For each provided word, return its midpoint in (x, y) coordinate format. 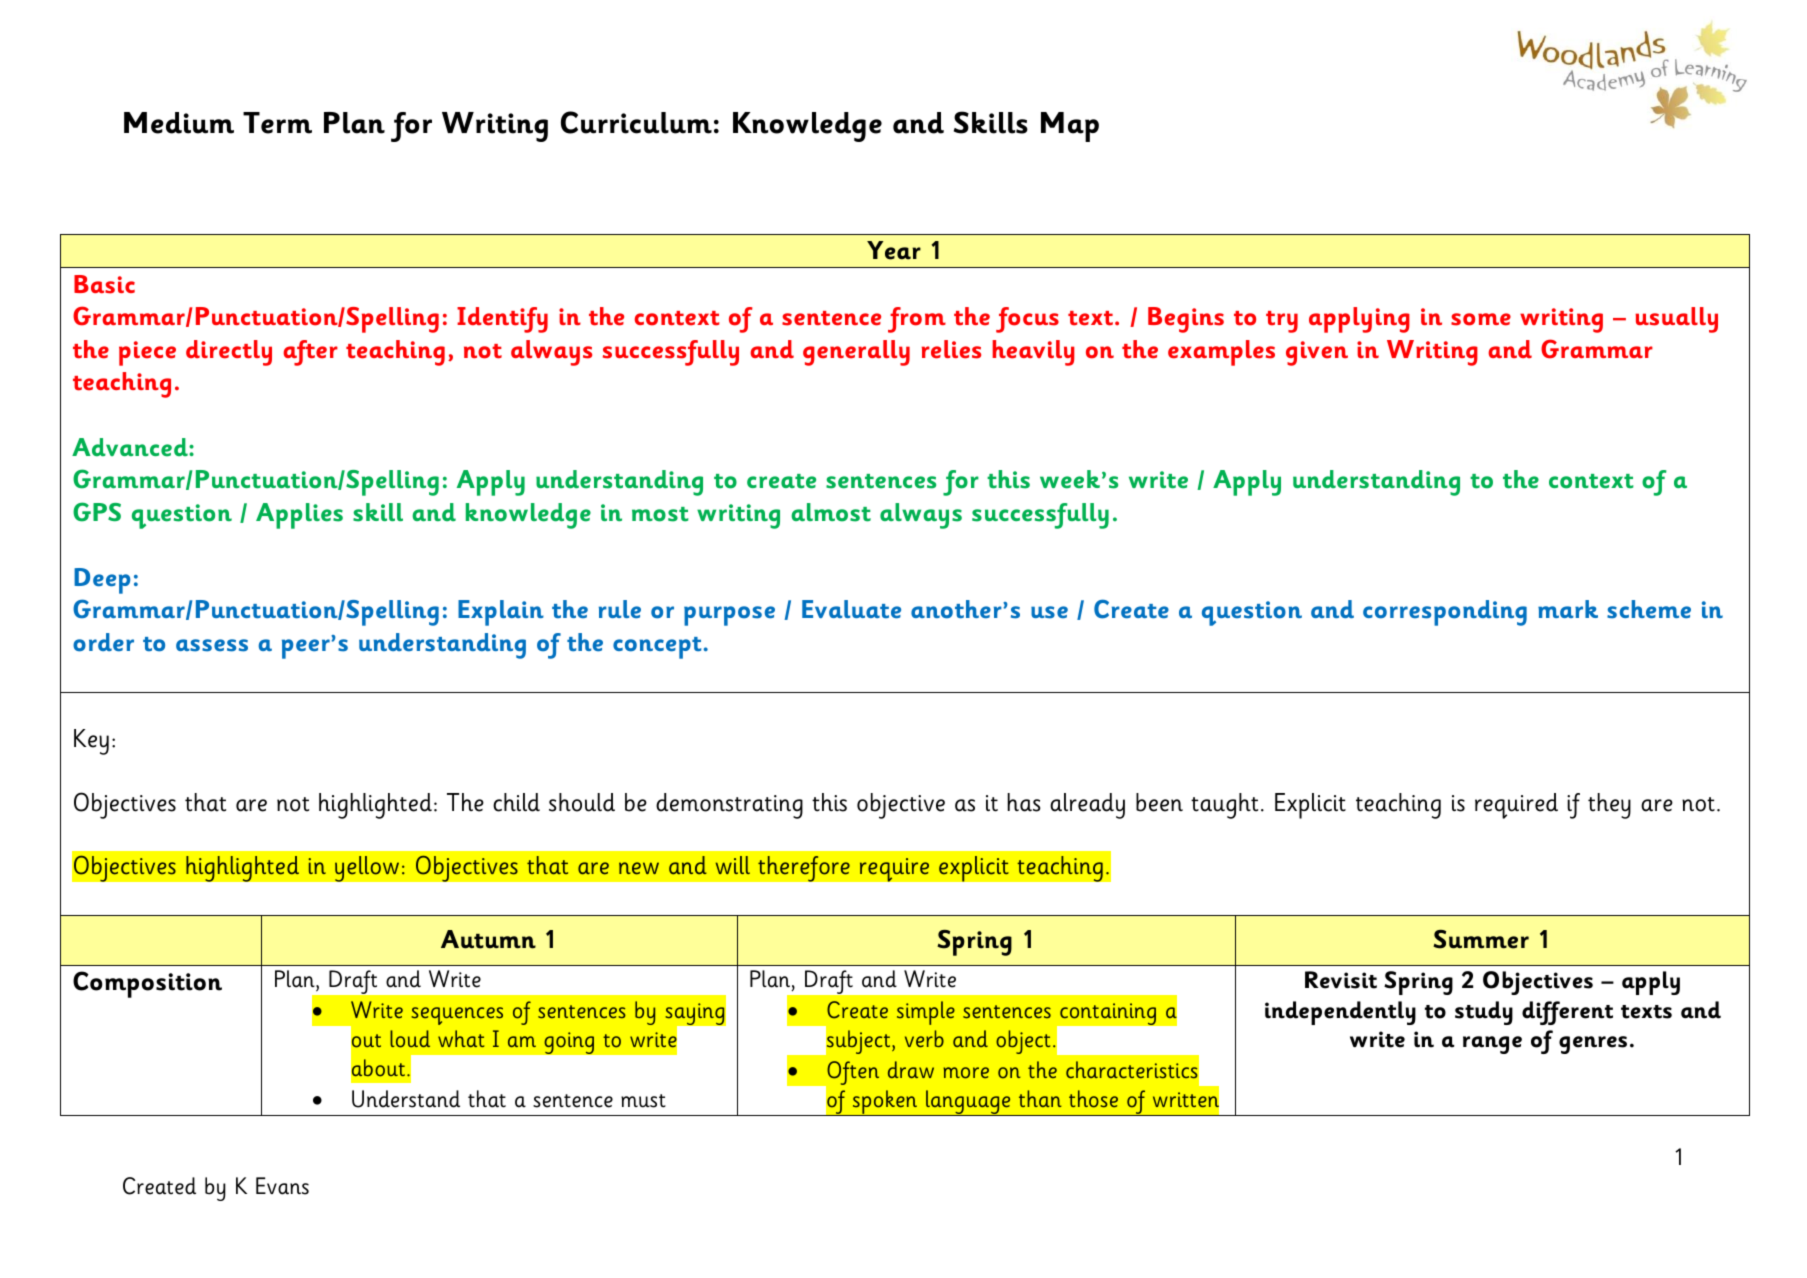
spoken (885, 1103)
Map (1070, 127)
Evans (282, 1186)
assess (212, 645)
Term (277, 123)
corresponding (1445, 613)
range (1492, 1045)
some (1481, 319)
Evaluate (851, 609)
